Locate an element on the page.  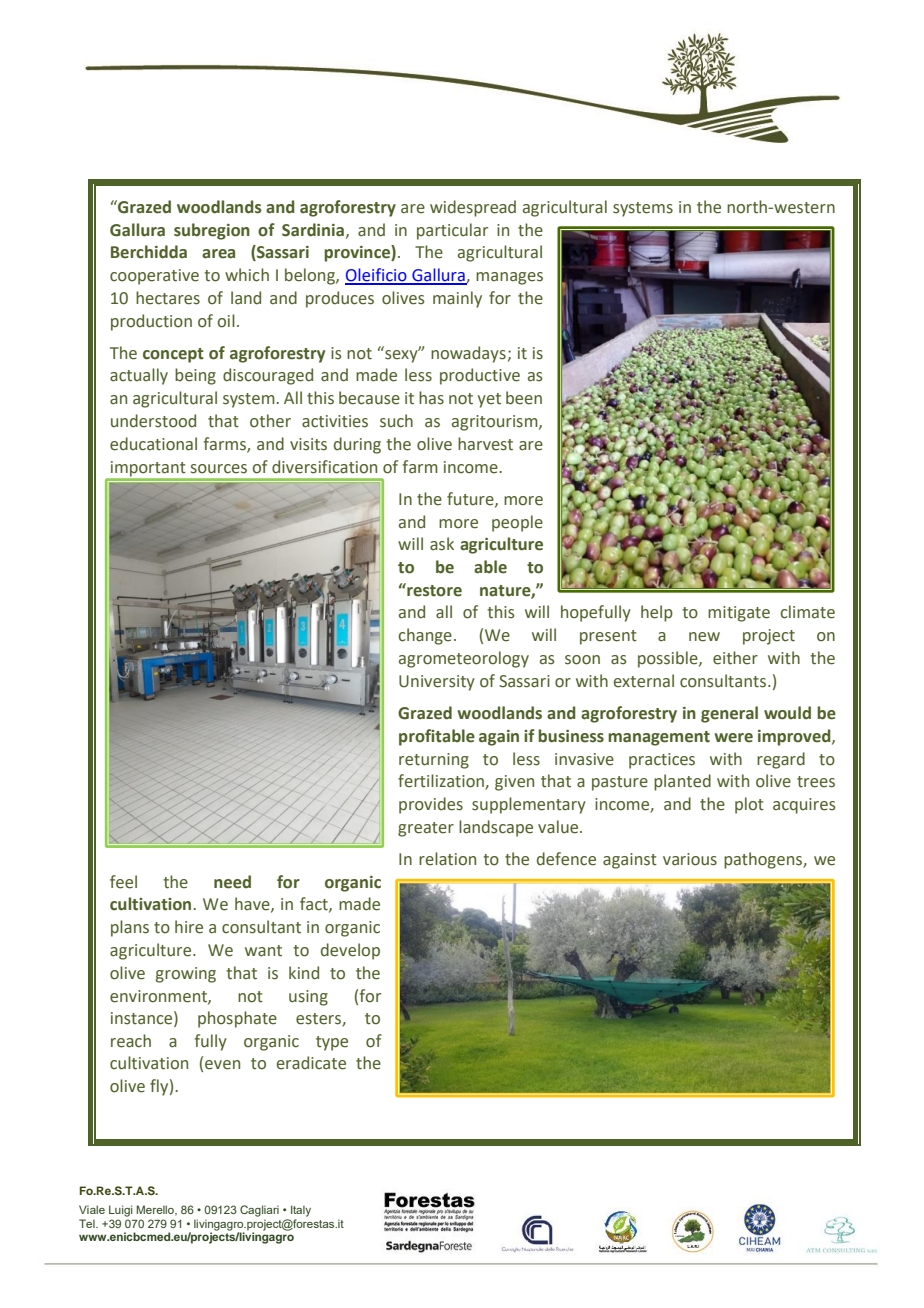
Luigi is located at coordinates (121, 1211).
